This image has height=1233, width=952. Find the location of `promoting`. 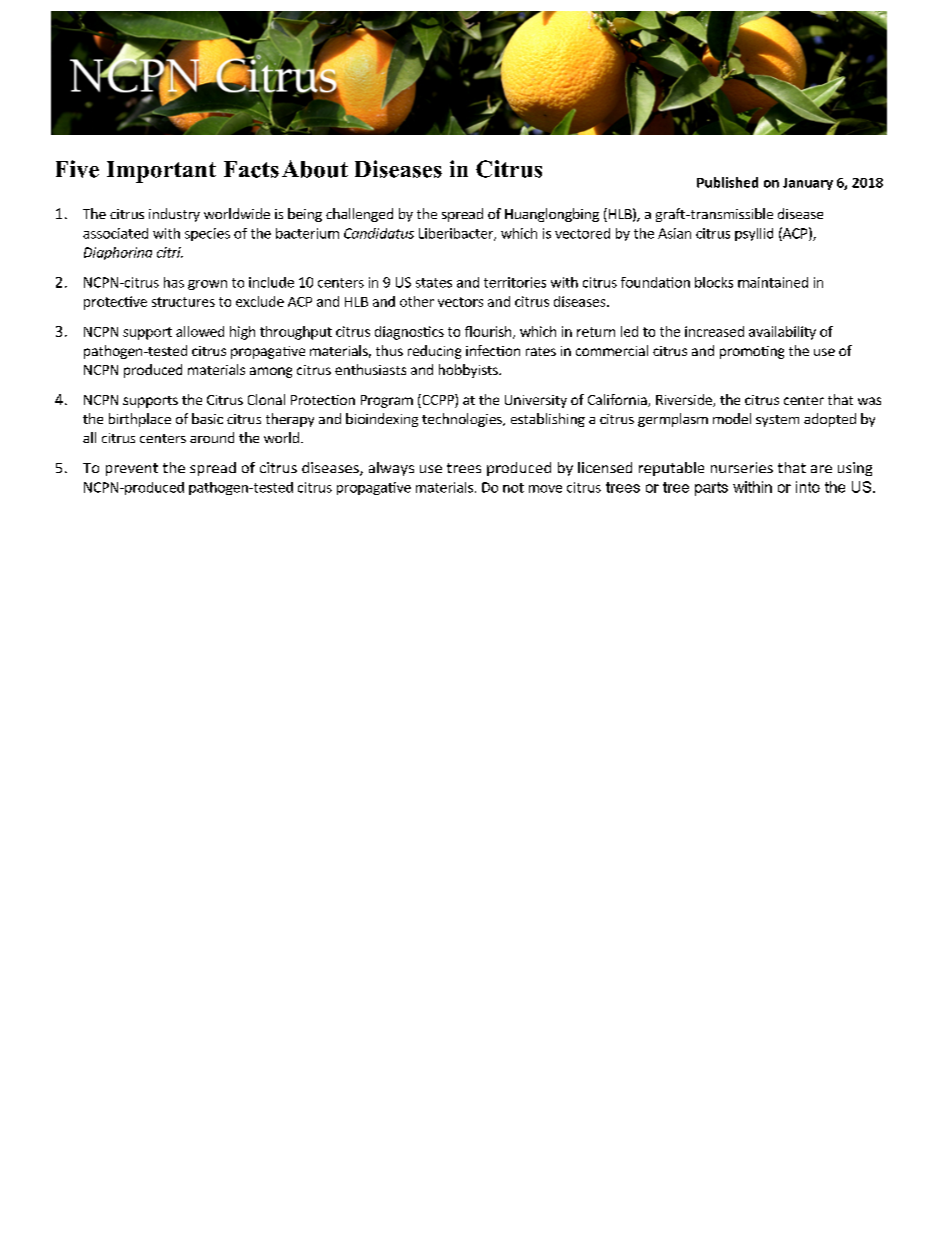

promoting is located at coordinates (752, 352).
